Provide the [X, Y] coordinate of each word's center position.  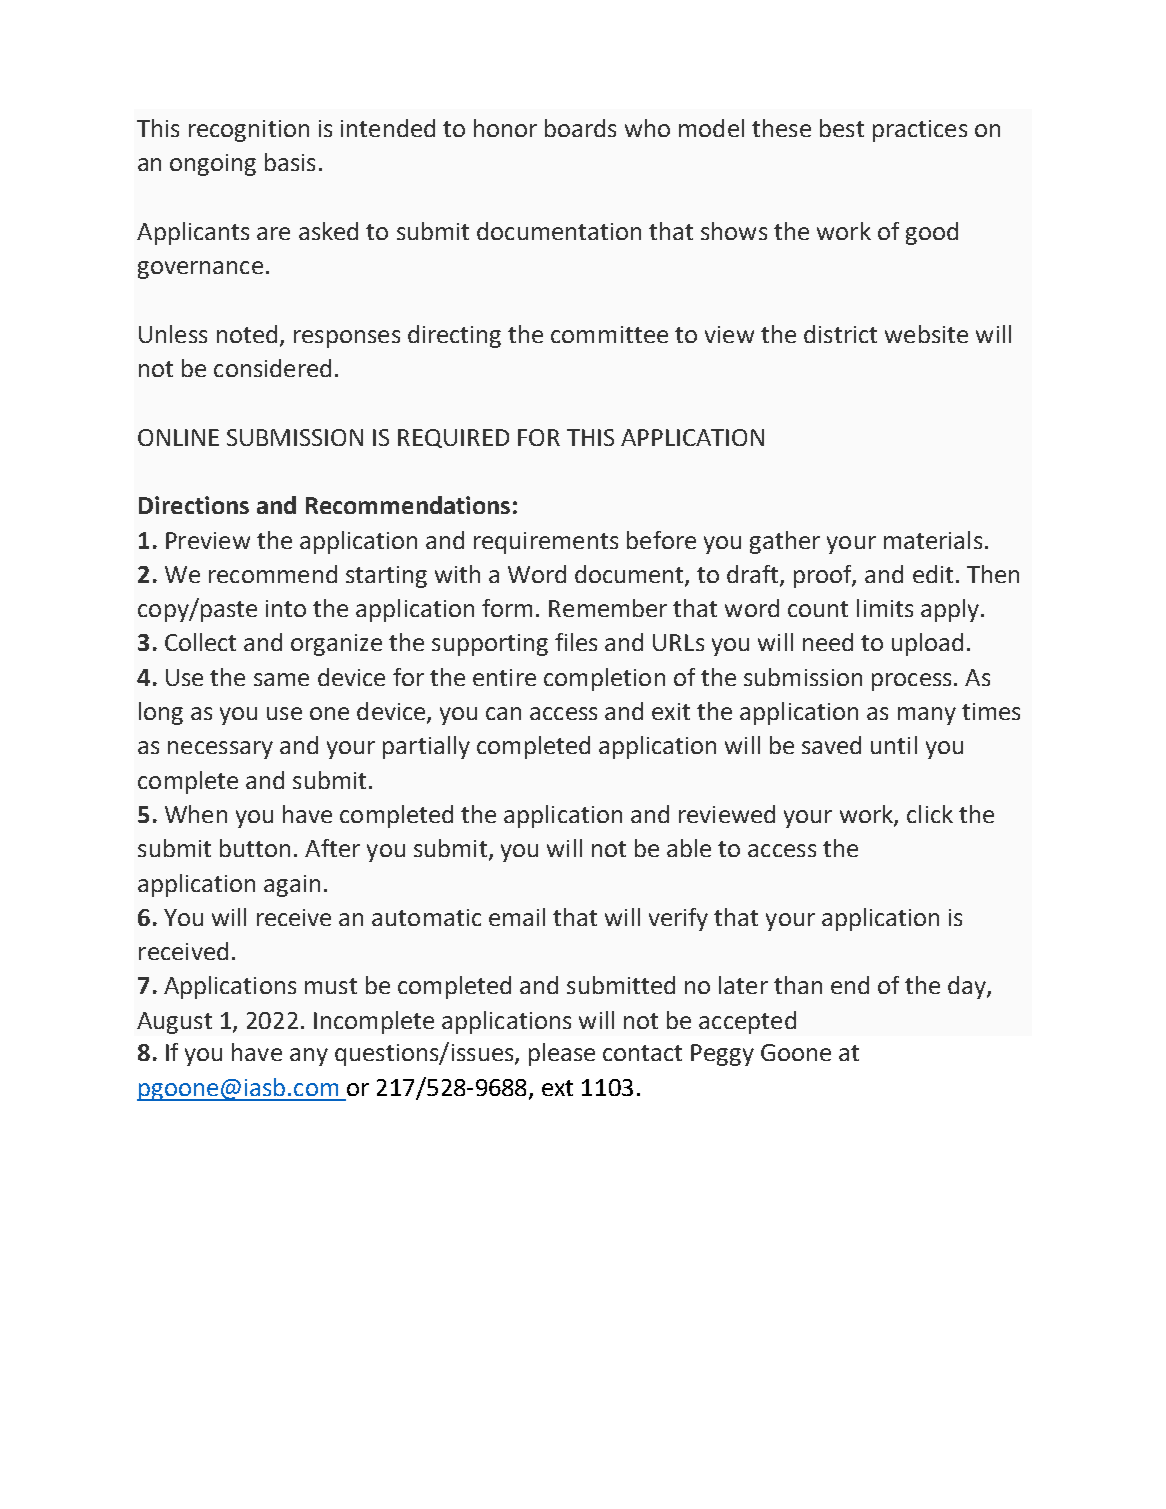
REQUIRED [453, 438]
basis [290, 162]
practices [920, 131]
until [894, 745]
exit [671, 711]
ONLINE [178, 437]
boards [580, 128]
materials [933, 540]
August [174, 1023]
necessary [220, 750]
